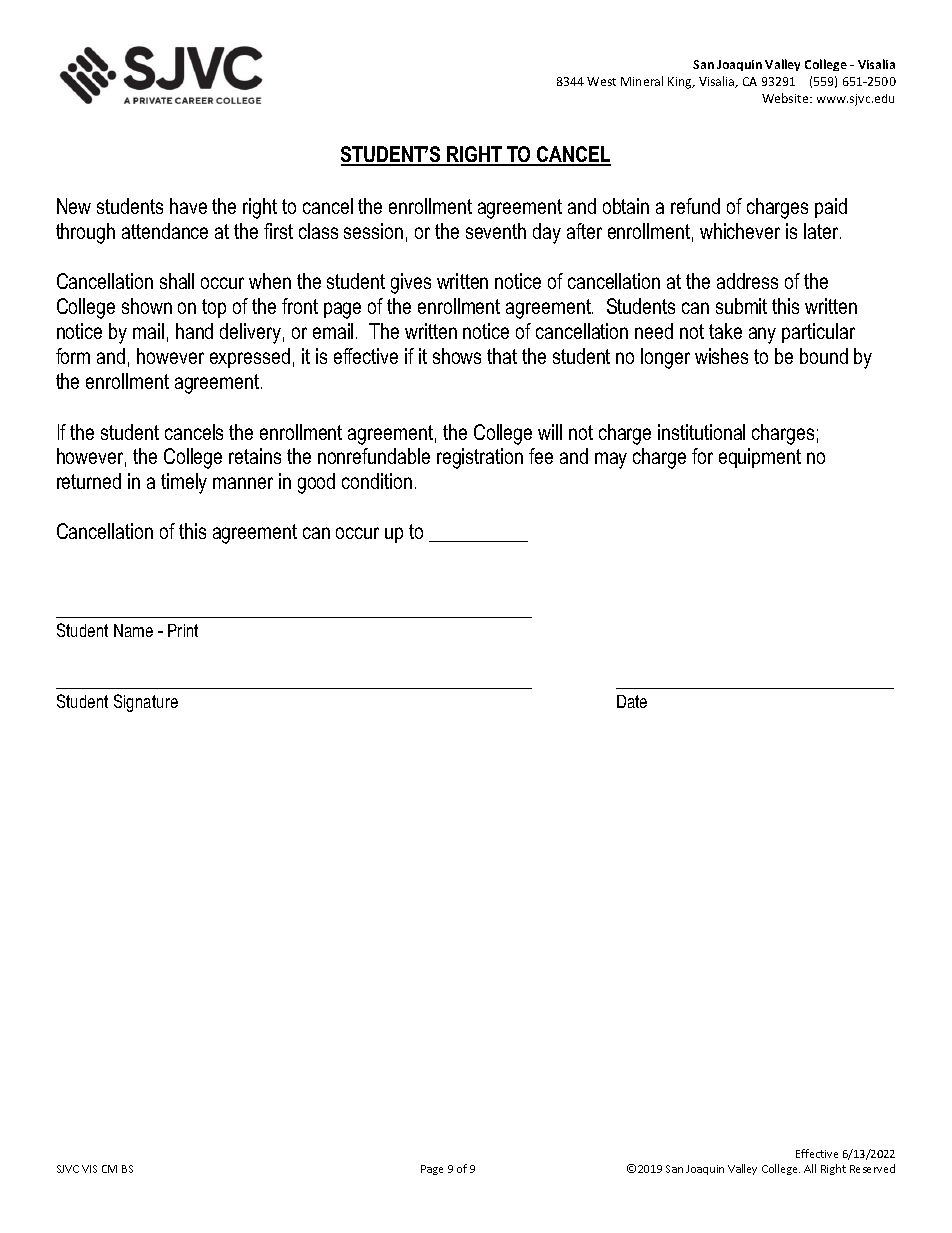  Describe the element at coordinates (760, 458) in the page. I see `equipment` at that location.
